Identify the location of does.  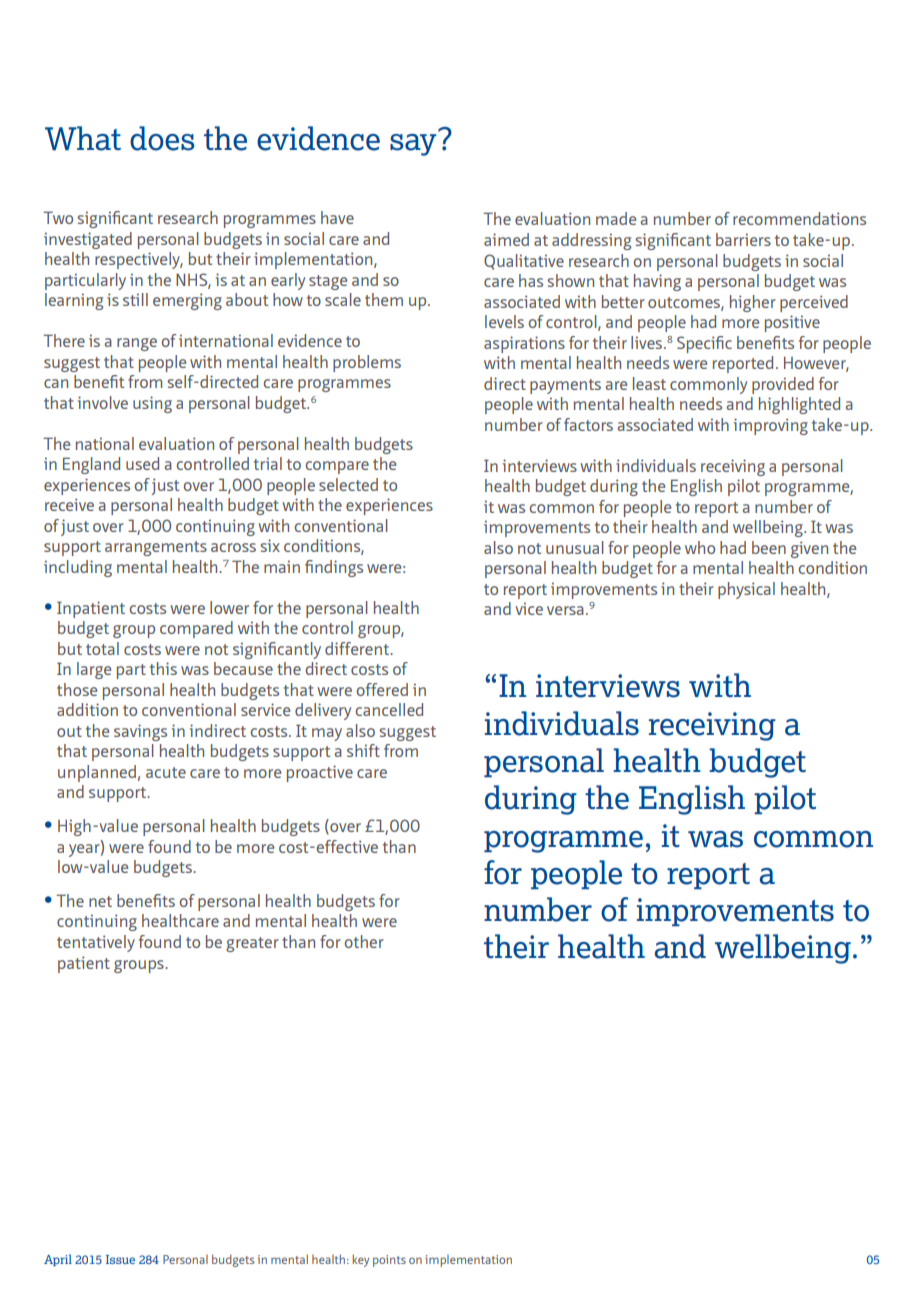
(162, 138).
